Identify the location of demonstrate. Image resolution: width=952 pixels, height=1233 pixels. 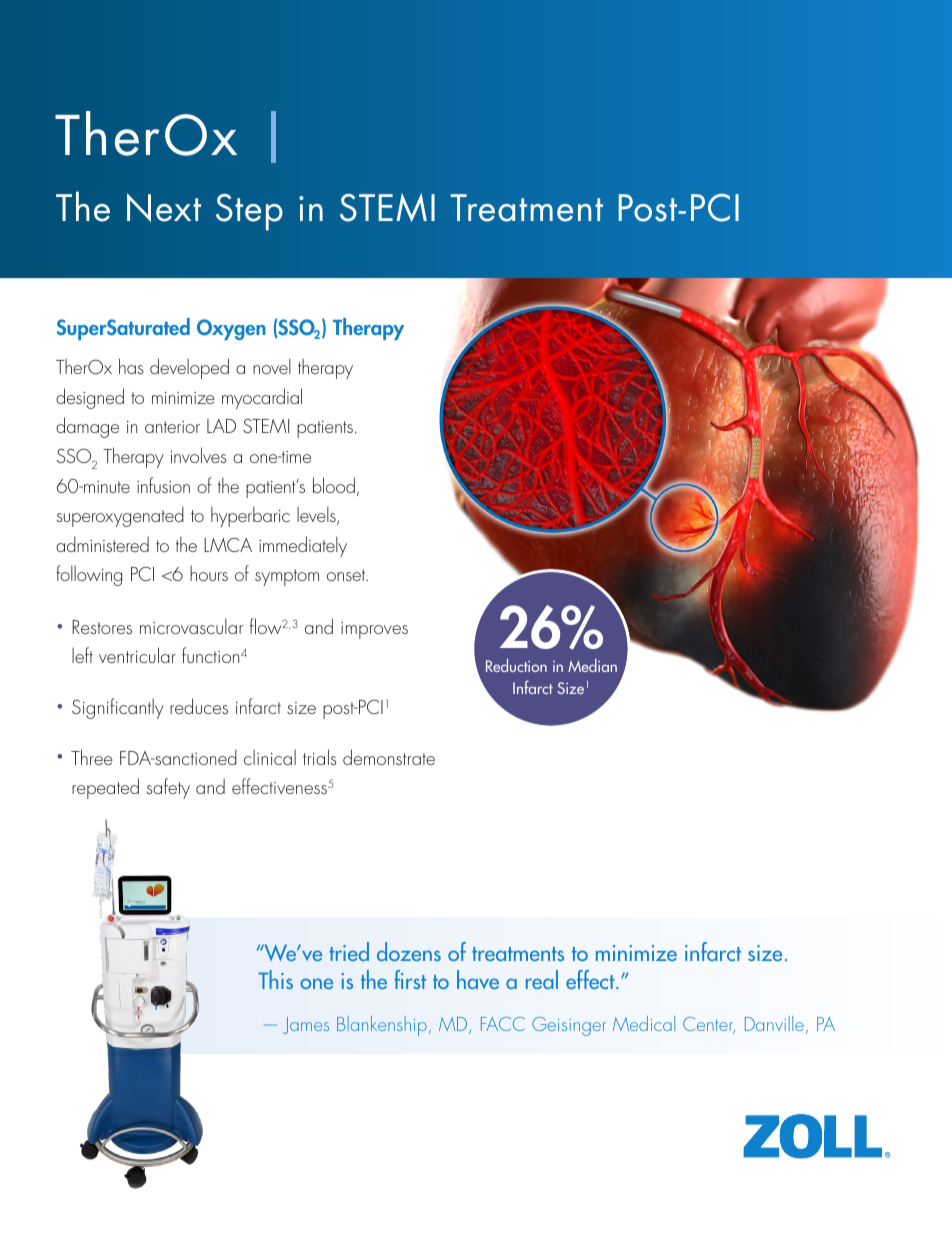
(389, 757).
